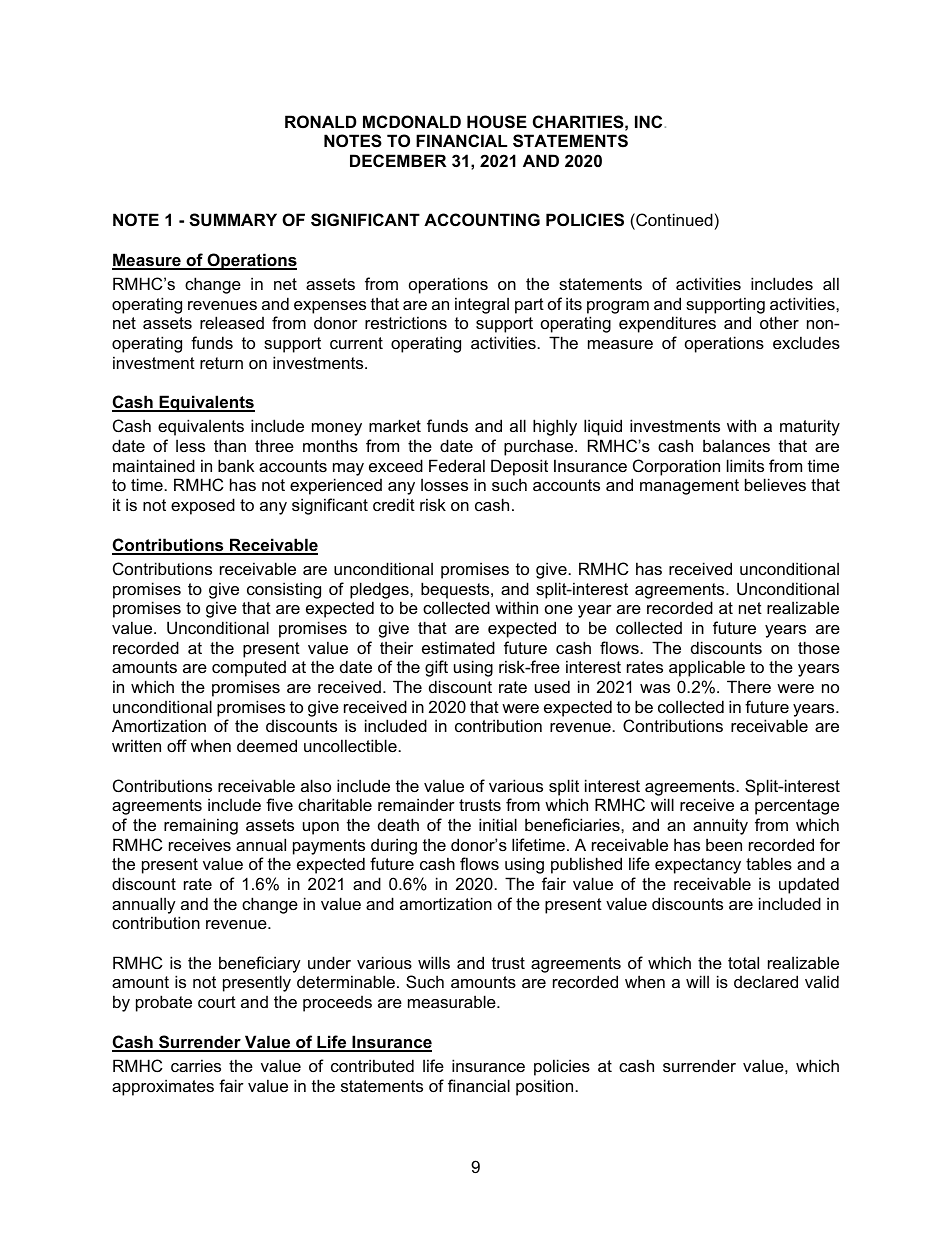 This image has height=1233, width=952. I want to click on excludes, so click(806, 342).
